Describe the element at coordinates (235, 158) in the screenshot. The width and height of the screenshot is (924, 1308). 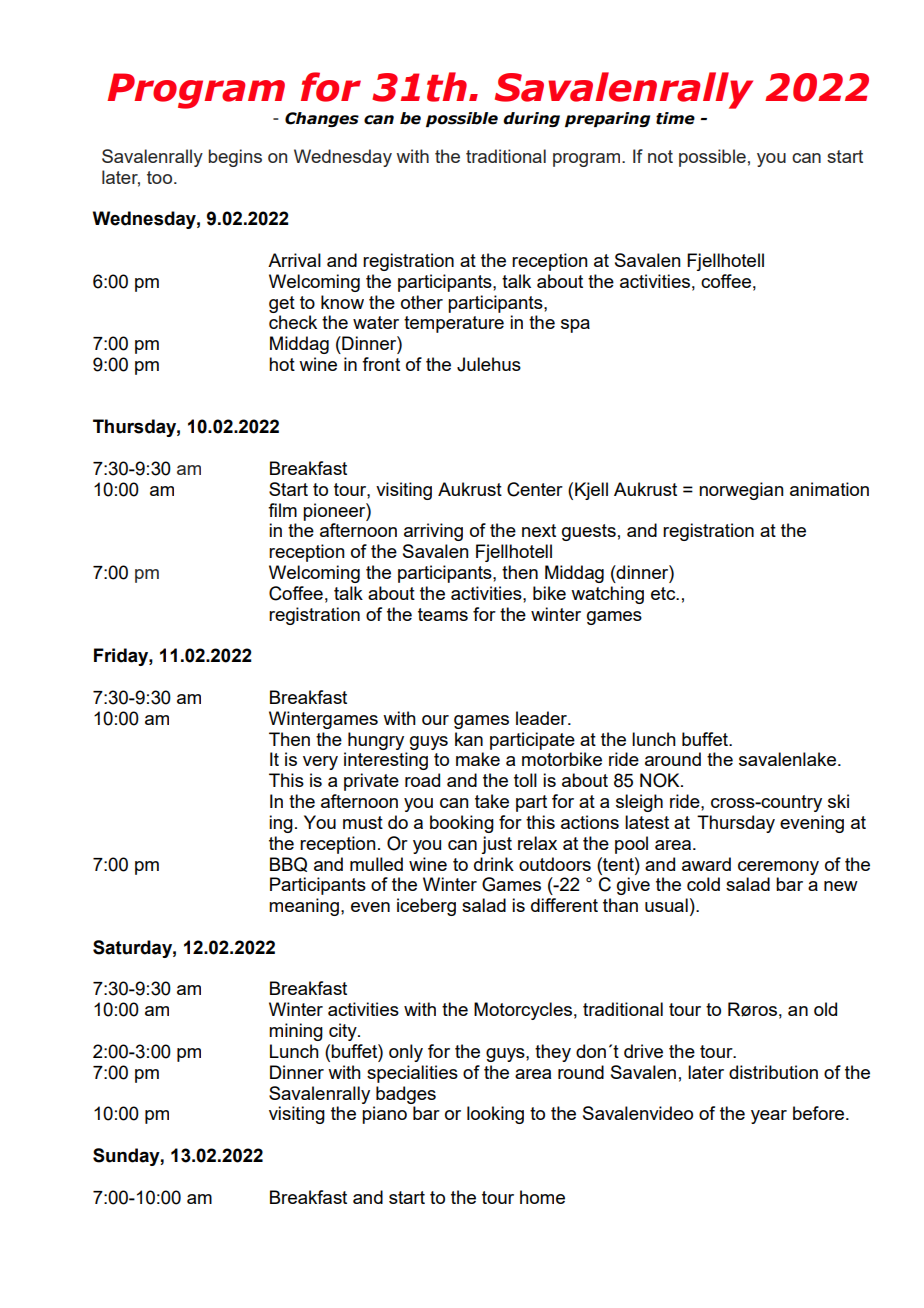
I see `begins` at that location.
